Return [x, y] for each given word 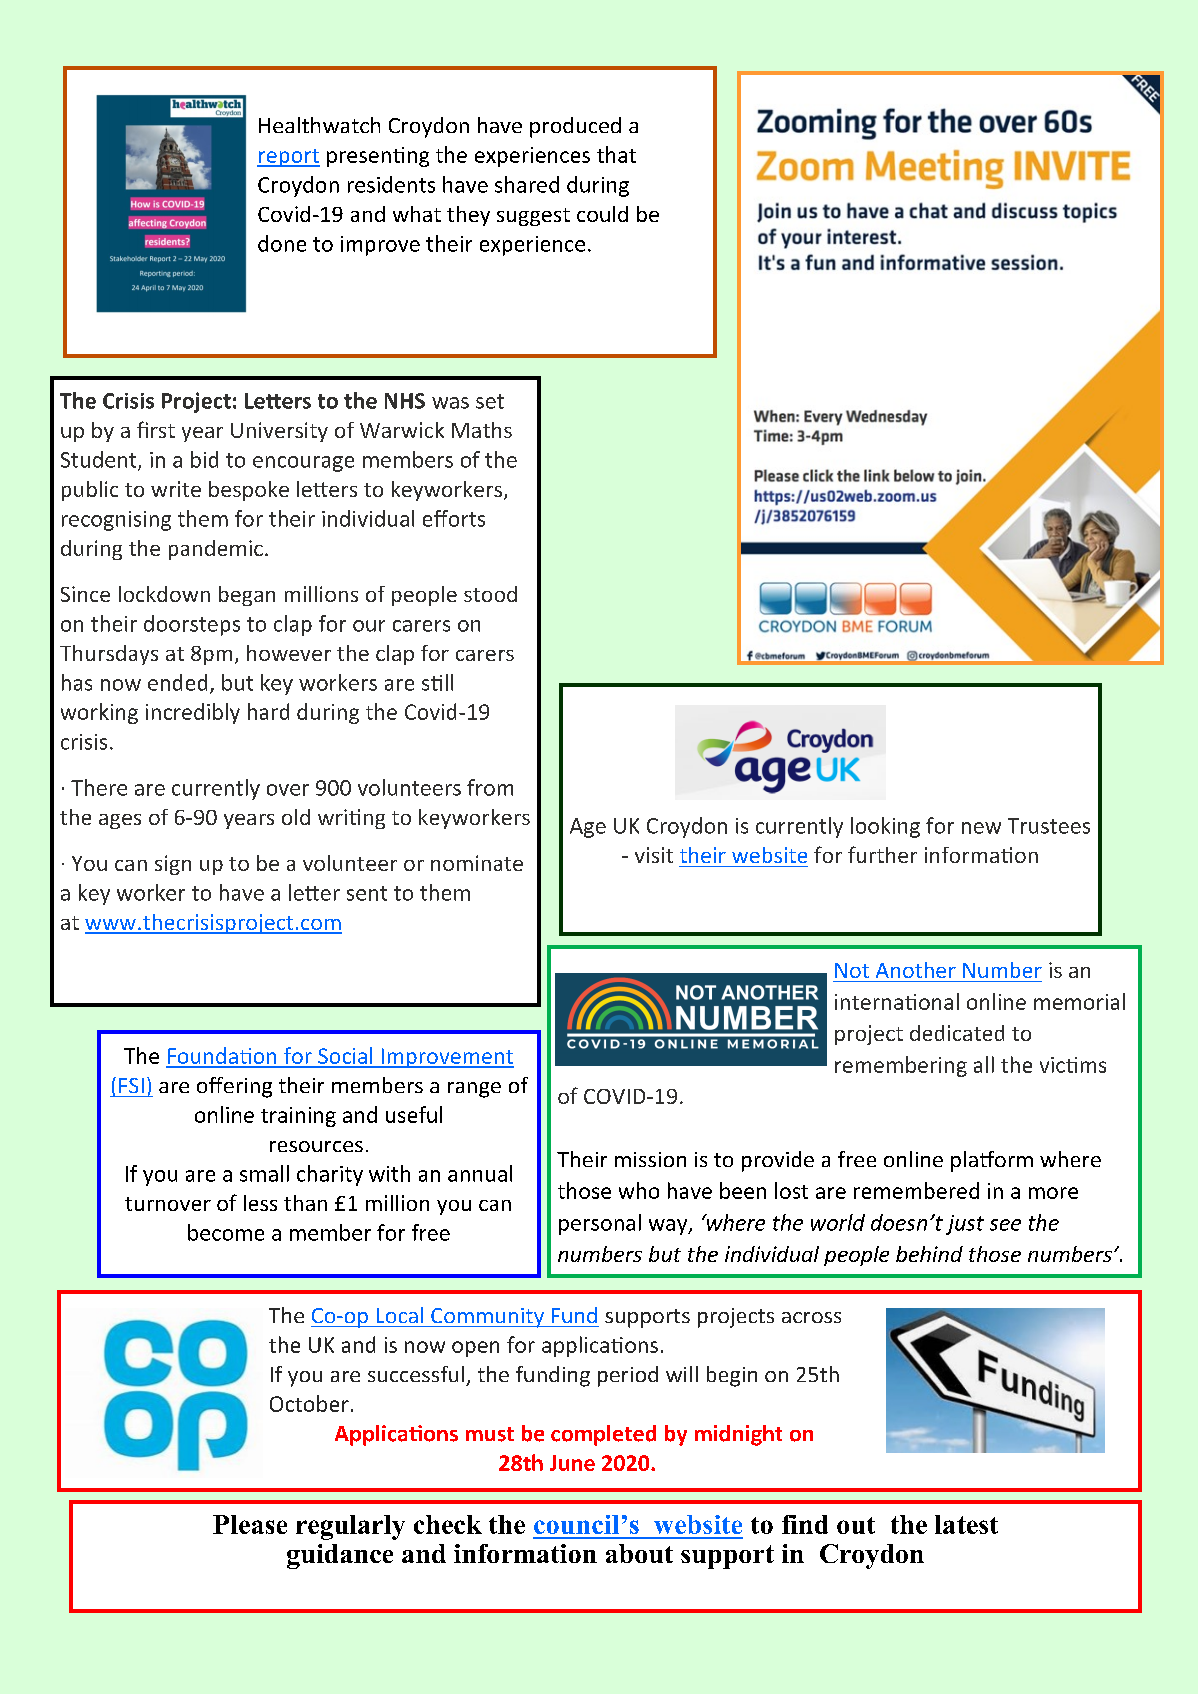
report [288, 158]
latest [966, 1524]
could [602, 214]
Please [250, 1524]
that [616, 154]
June [572, 1463]
